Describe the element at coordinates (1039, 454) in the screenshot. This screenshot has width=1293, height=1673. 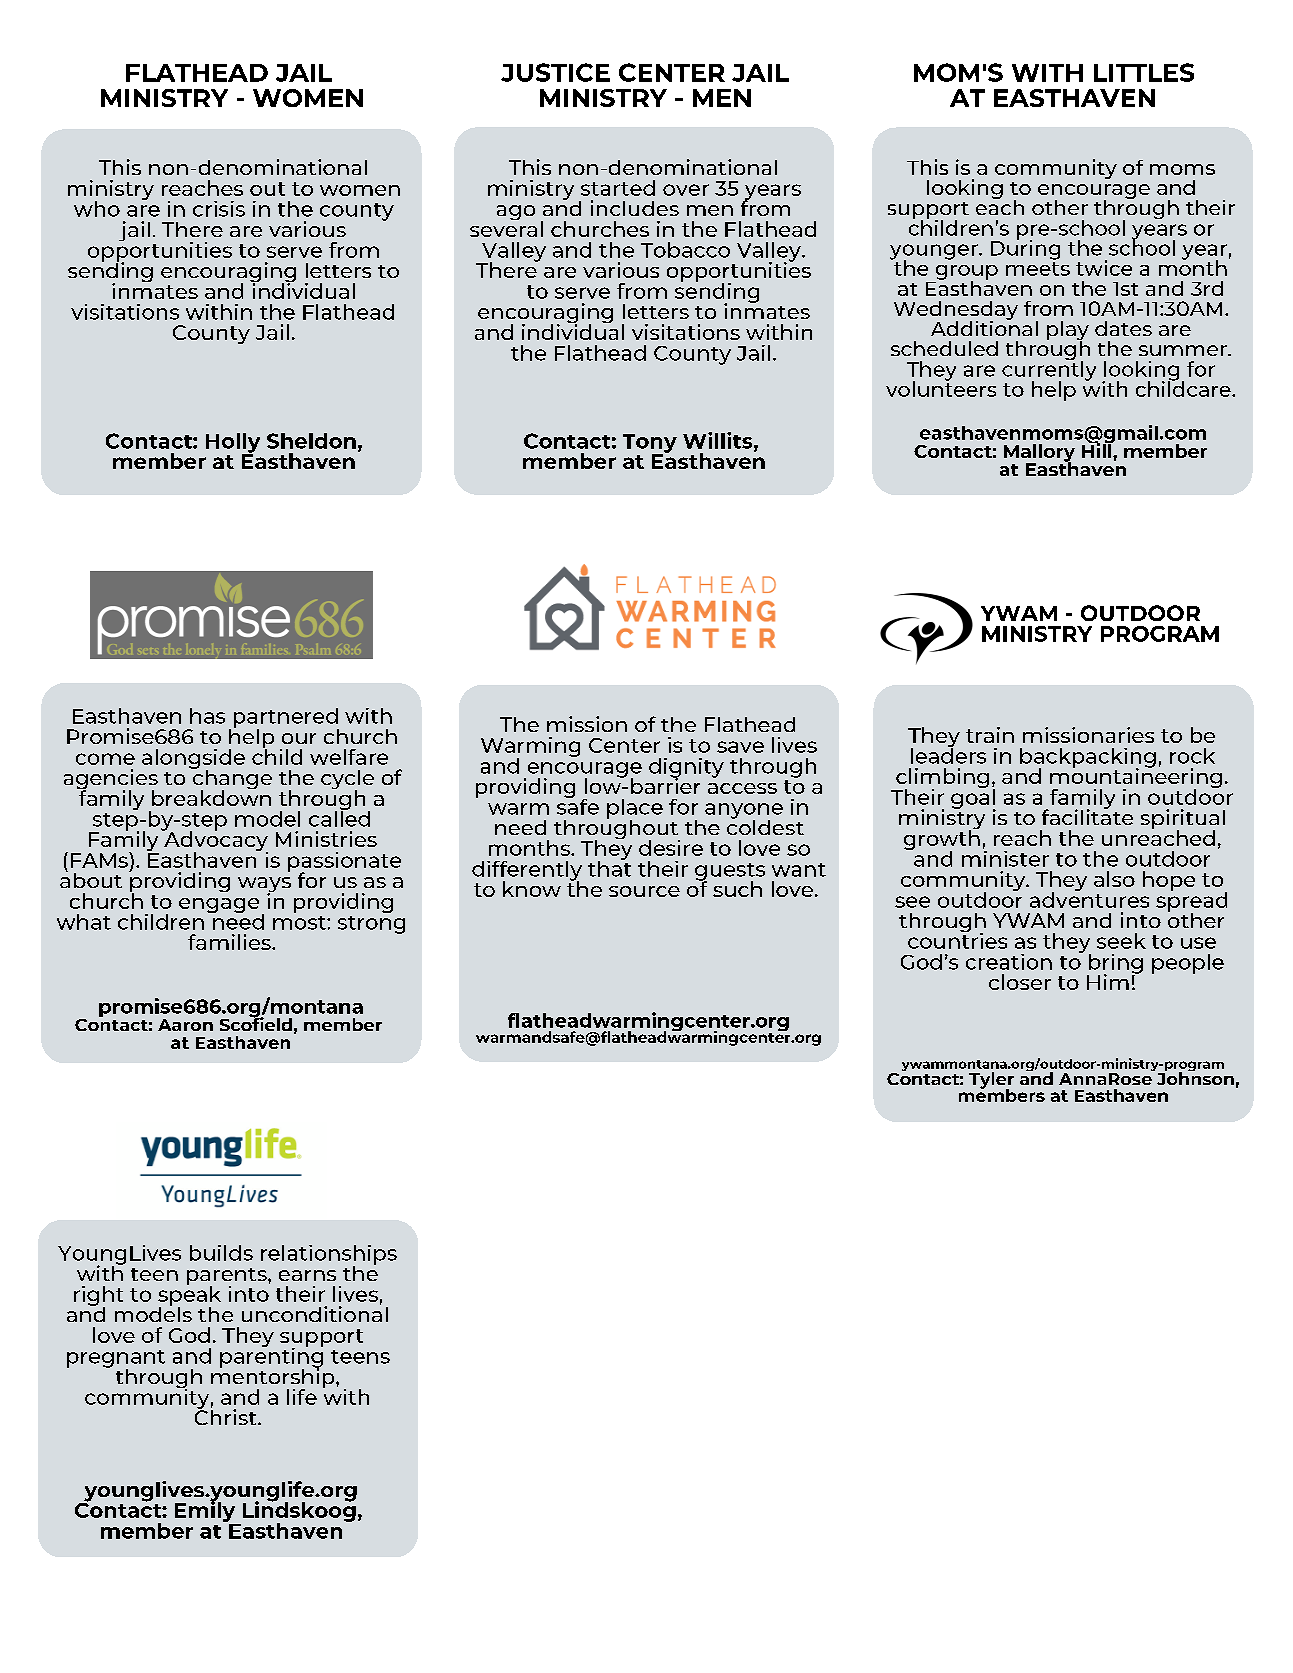
I see `Mallory` at that location.
